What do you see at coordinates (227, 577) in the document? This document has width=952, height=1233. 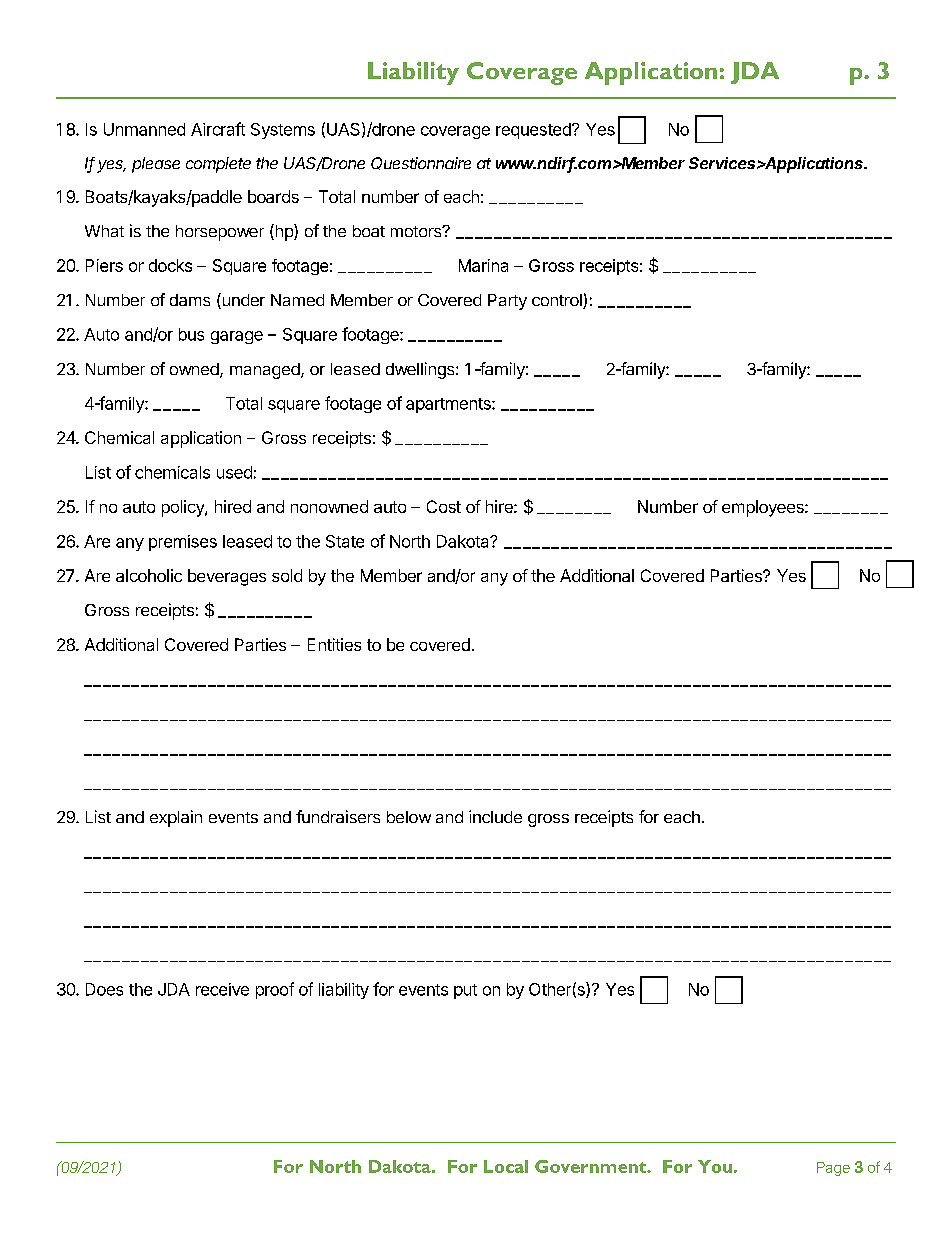 I see `beverages` at bounding box center [227, 577].
